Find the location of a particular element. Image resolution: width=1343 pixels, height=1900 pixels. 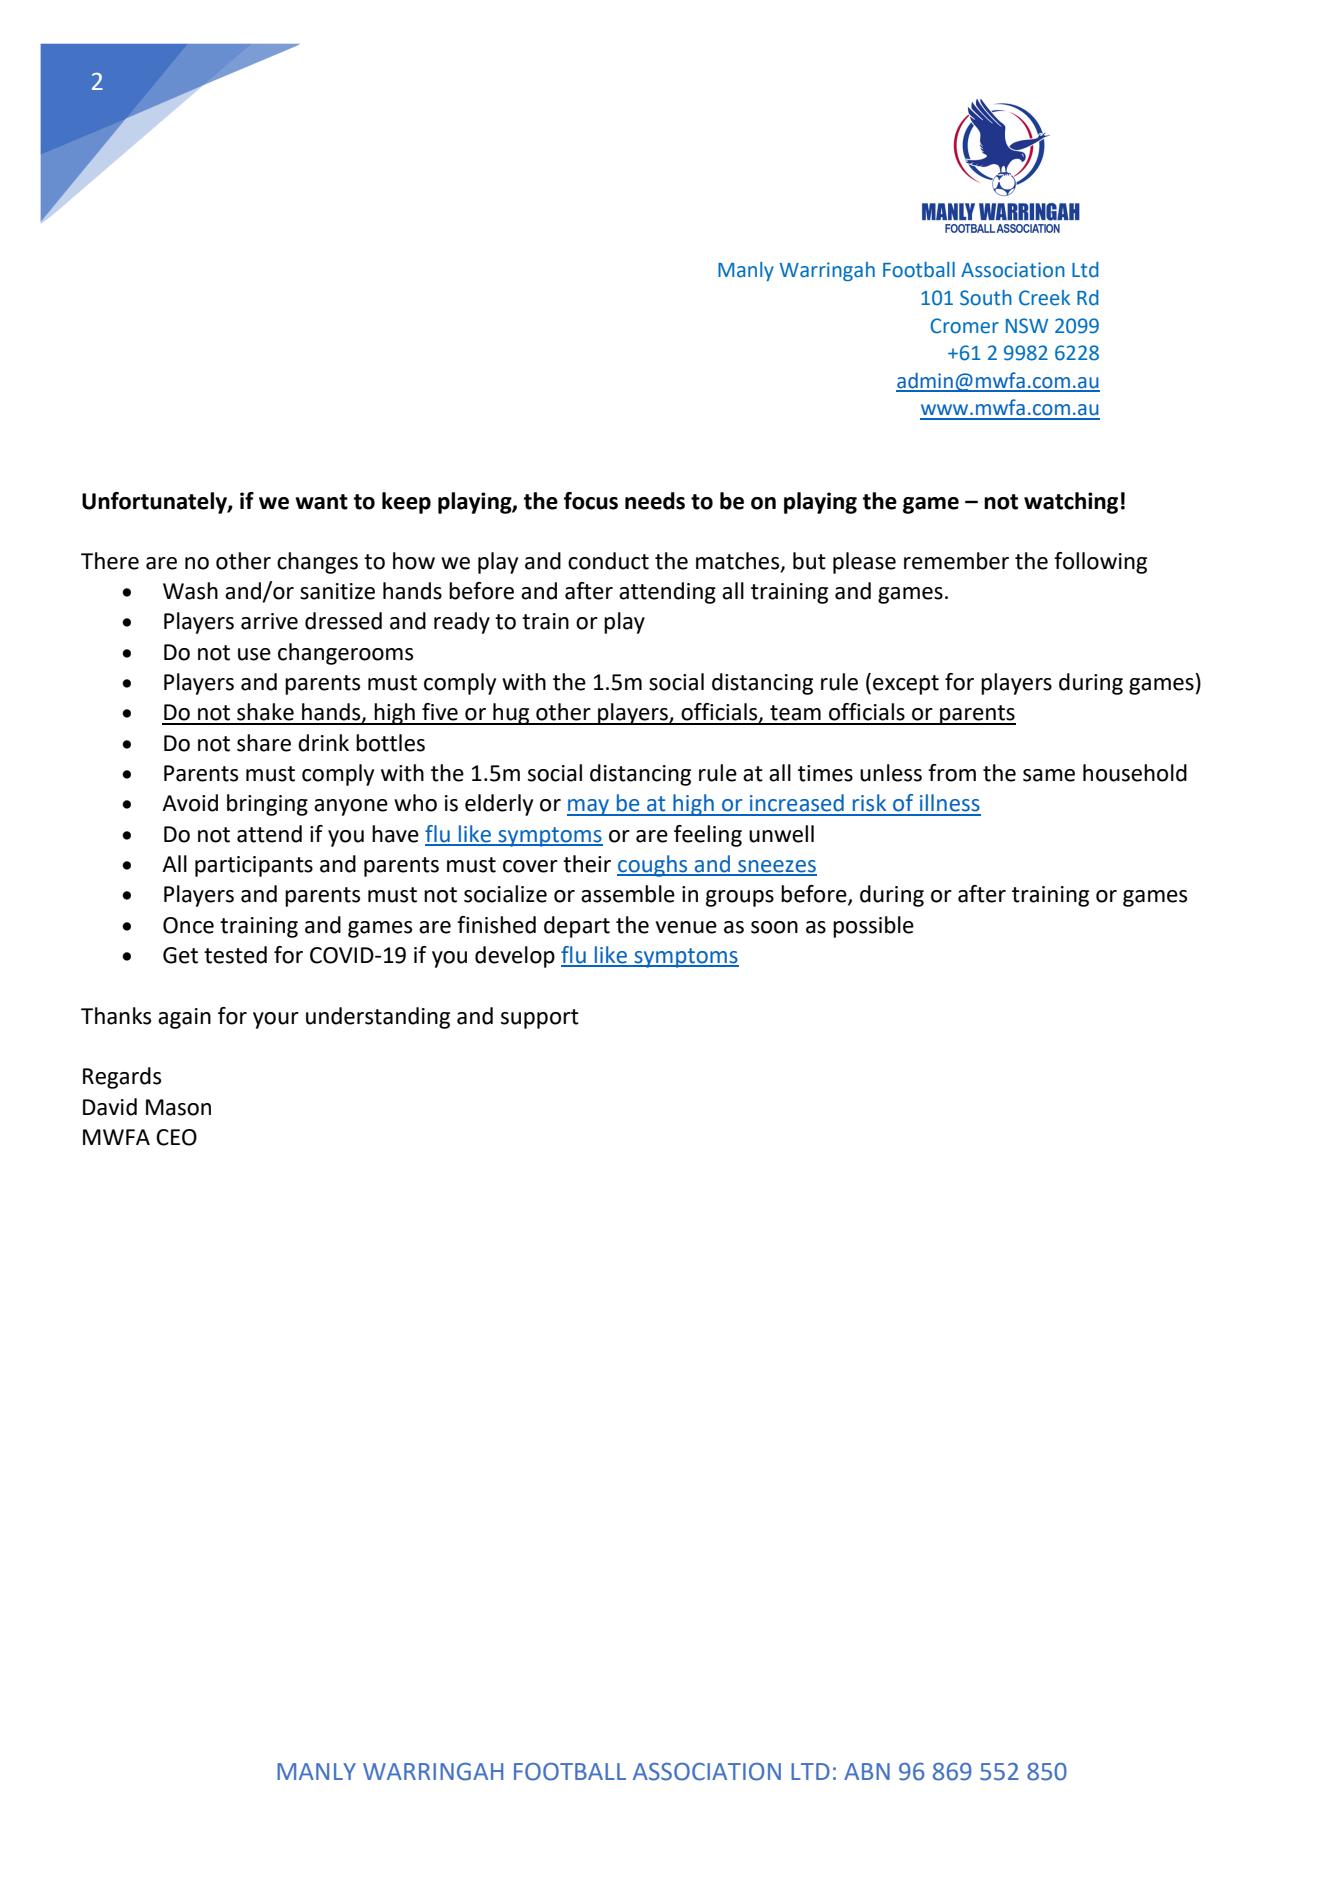

hug is located at coordinates (511, 714).
